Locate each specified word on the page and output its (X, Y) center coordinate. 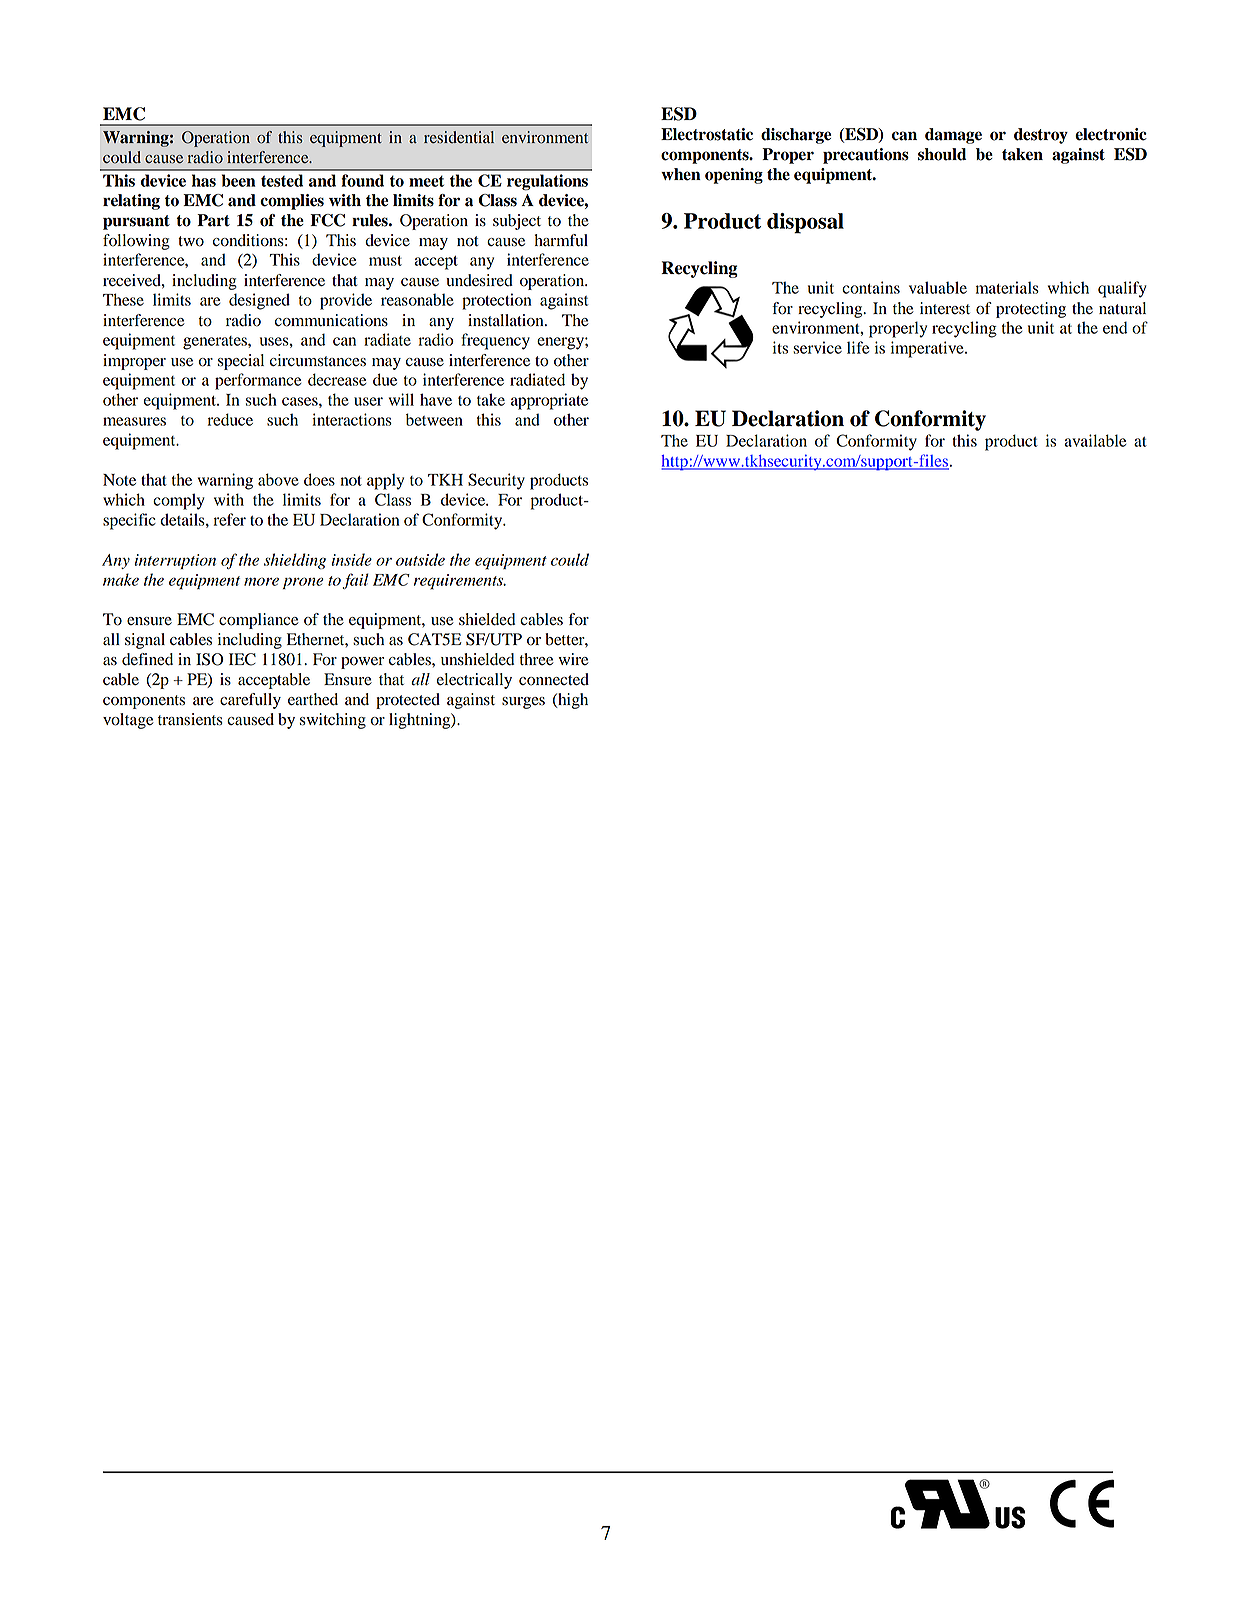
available (1095, 440)
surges (523, 703)
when (681, 174)
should (942, 154)
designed (259, 301)
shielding (295, 561)
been (239, 180)
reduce (230, 419)
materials (1007, 287)
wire (573, 659)
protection (496, 301)
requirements (460, 582)
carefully (250, 701)
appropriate (549, 401)
